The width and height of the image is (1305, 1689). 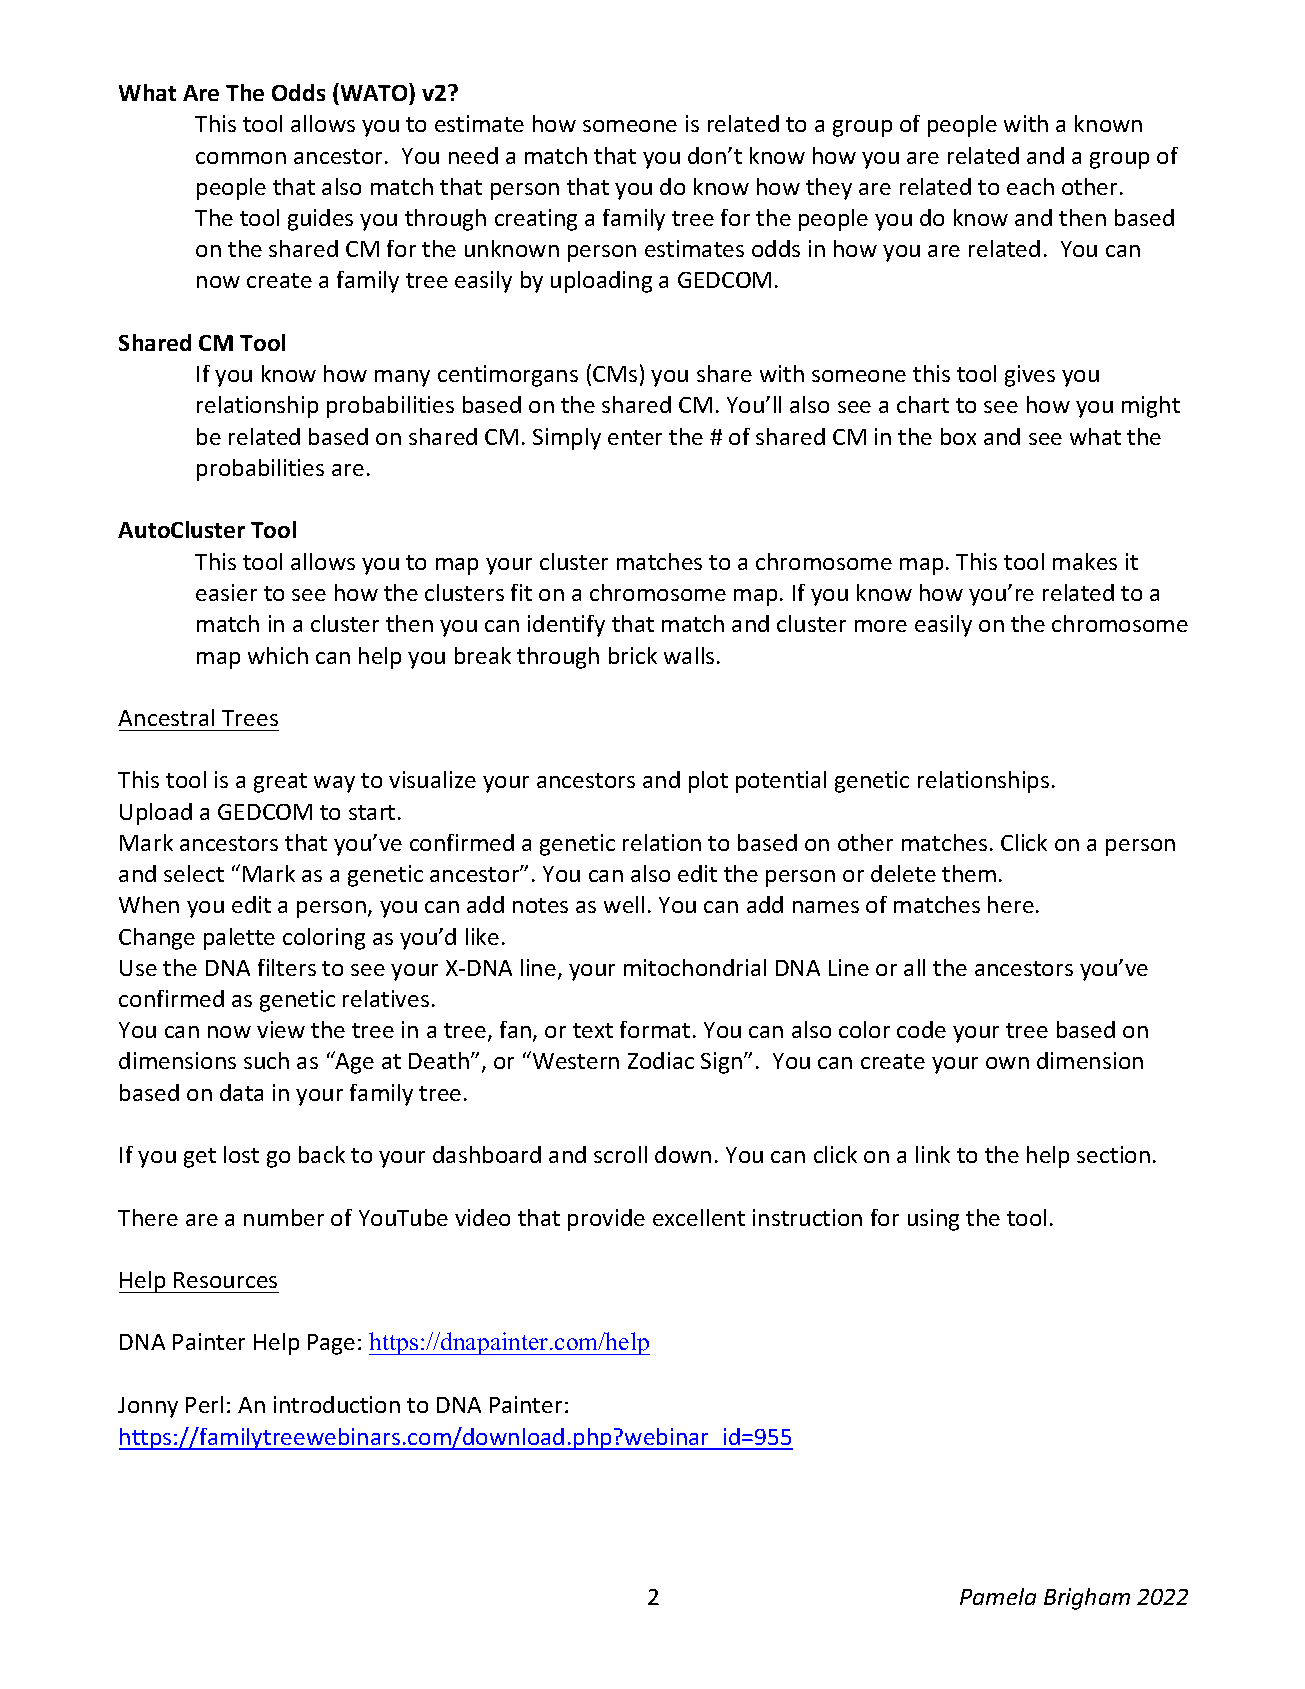 I want to click on select, so click(x=194, y=873).
